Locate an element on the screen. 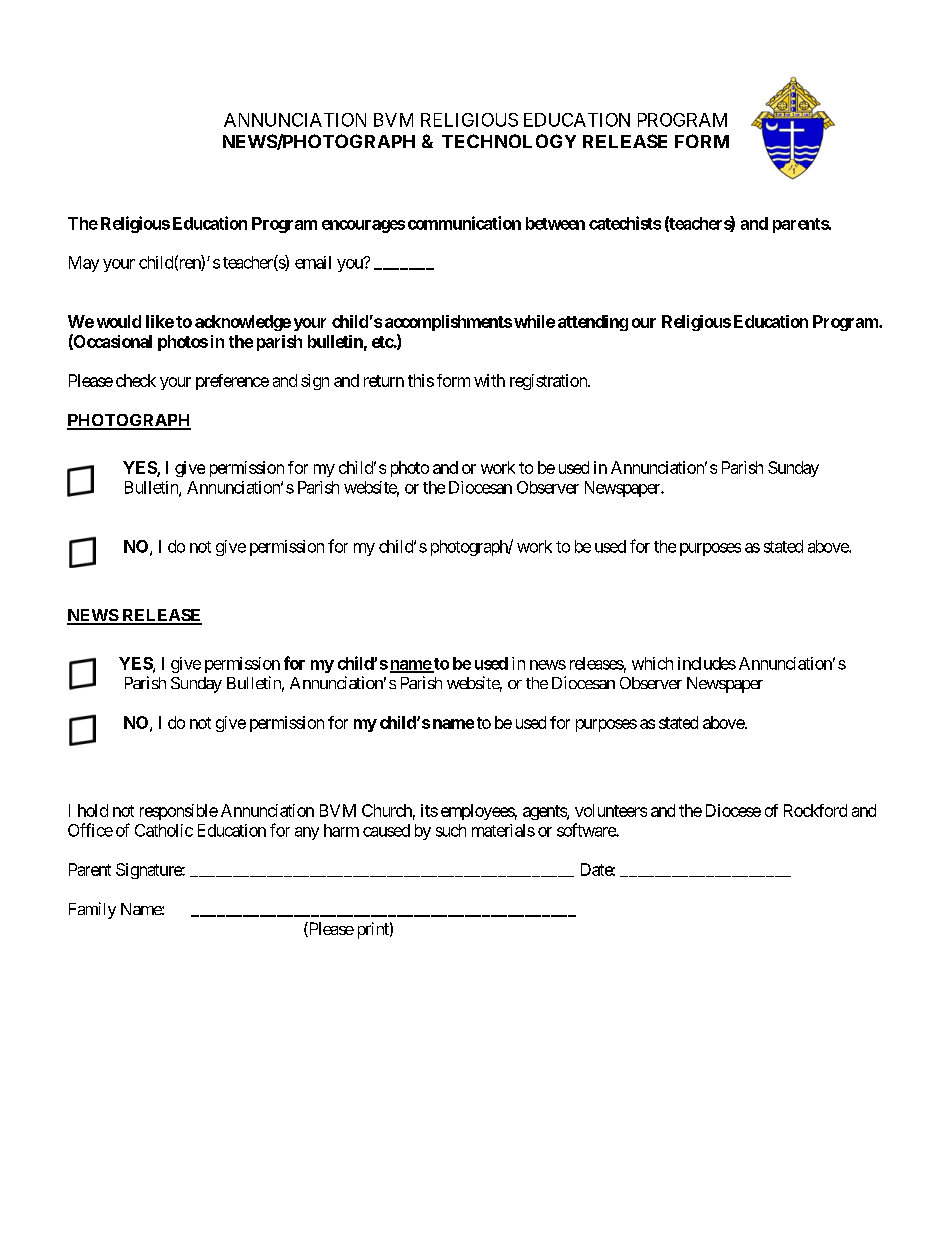 The width and height of the screenshot is (952, 1233). harm is located at coordinates (341, 830).
